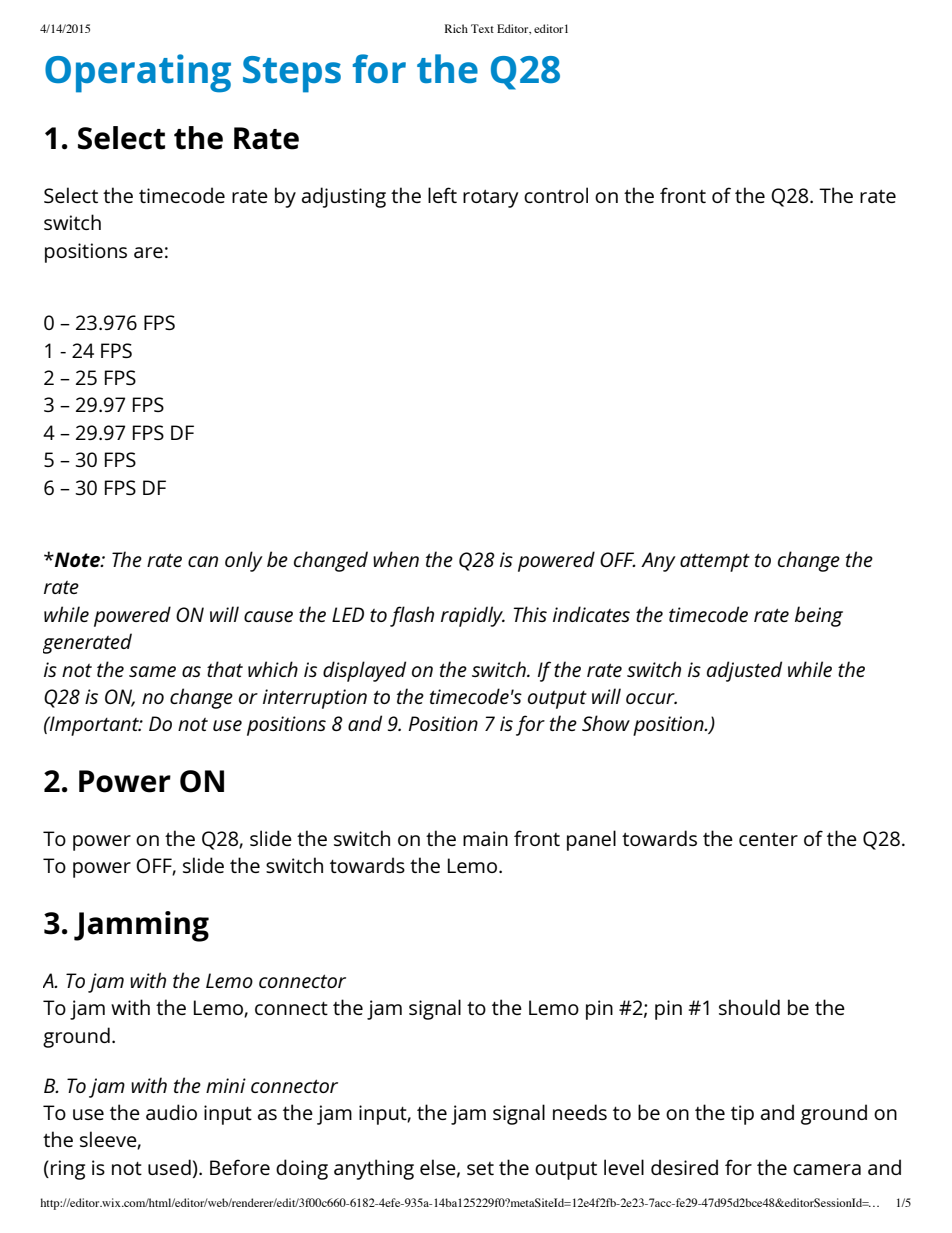  What do you see at coordinates (819, 616) in the document?
I see `being` at bounding box center [819, 616].
